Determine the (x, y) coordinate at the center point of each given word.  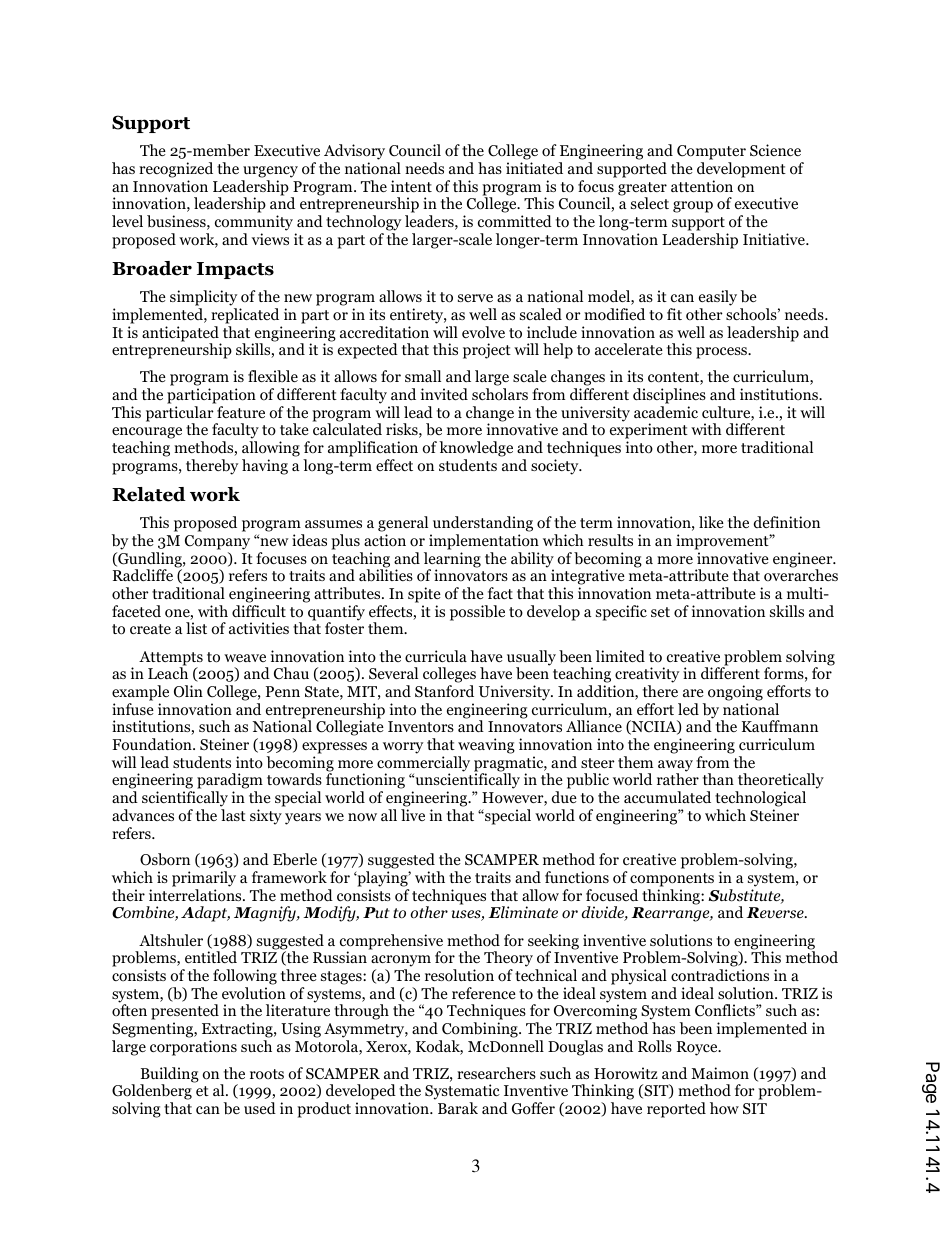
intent (411, 186)
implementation (484, 542)
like (711, 522)
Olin (188, 691)
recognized (176, 170)
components (672, 880)
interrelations (196, 895)
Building (169, 1076)
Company (217, 542)
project (487, 351)
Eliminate (523, 912)
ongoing (735, 693)
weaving (486, 746)
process (723, 353)
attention (702, 186)
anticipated (181, 335)
